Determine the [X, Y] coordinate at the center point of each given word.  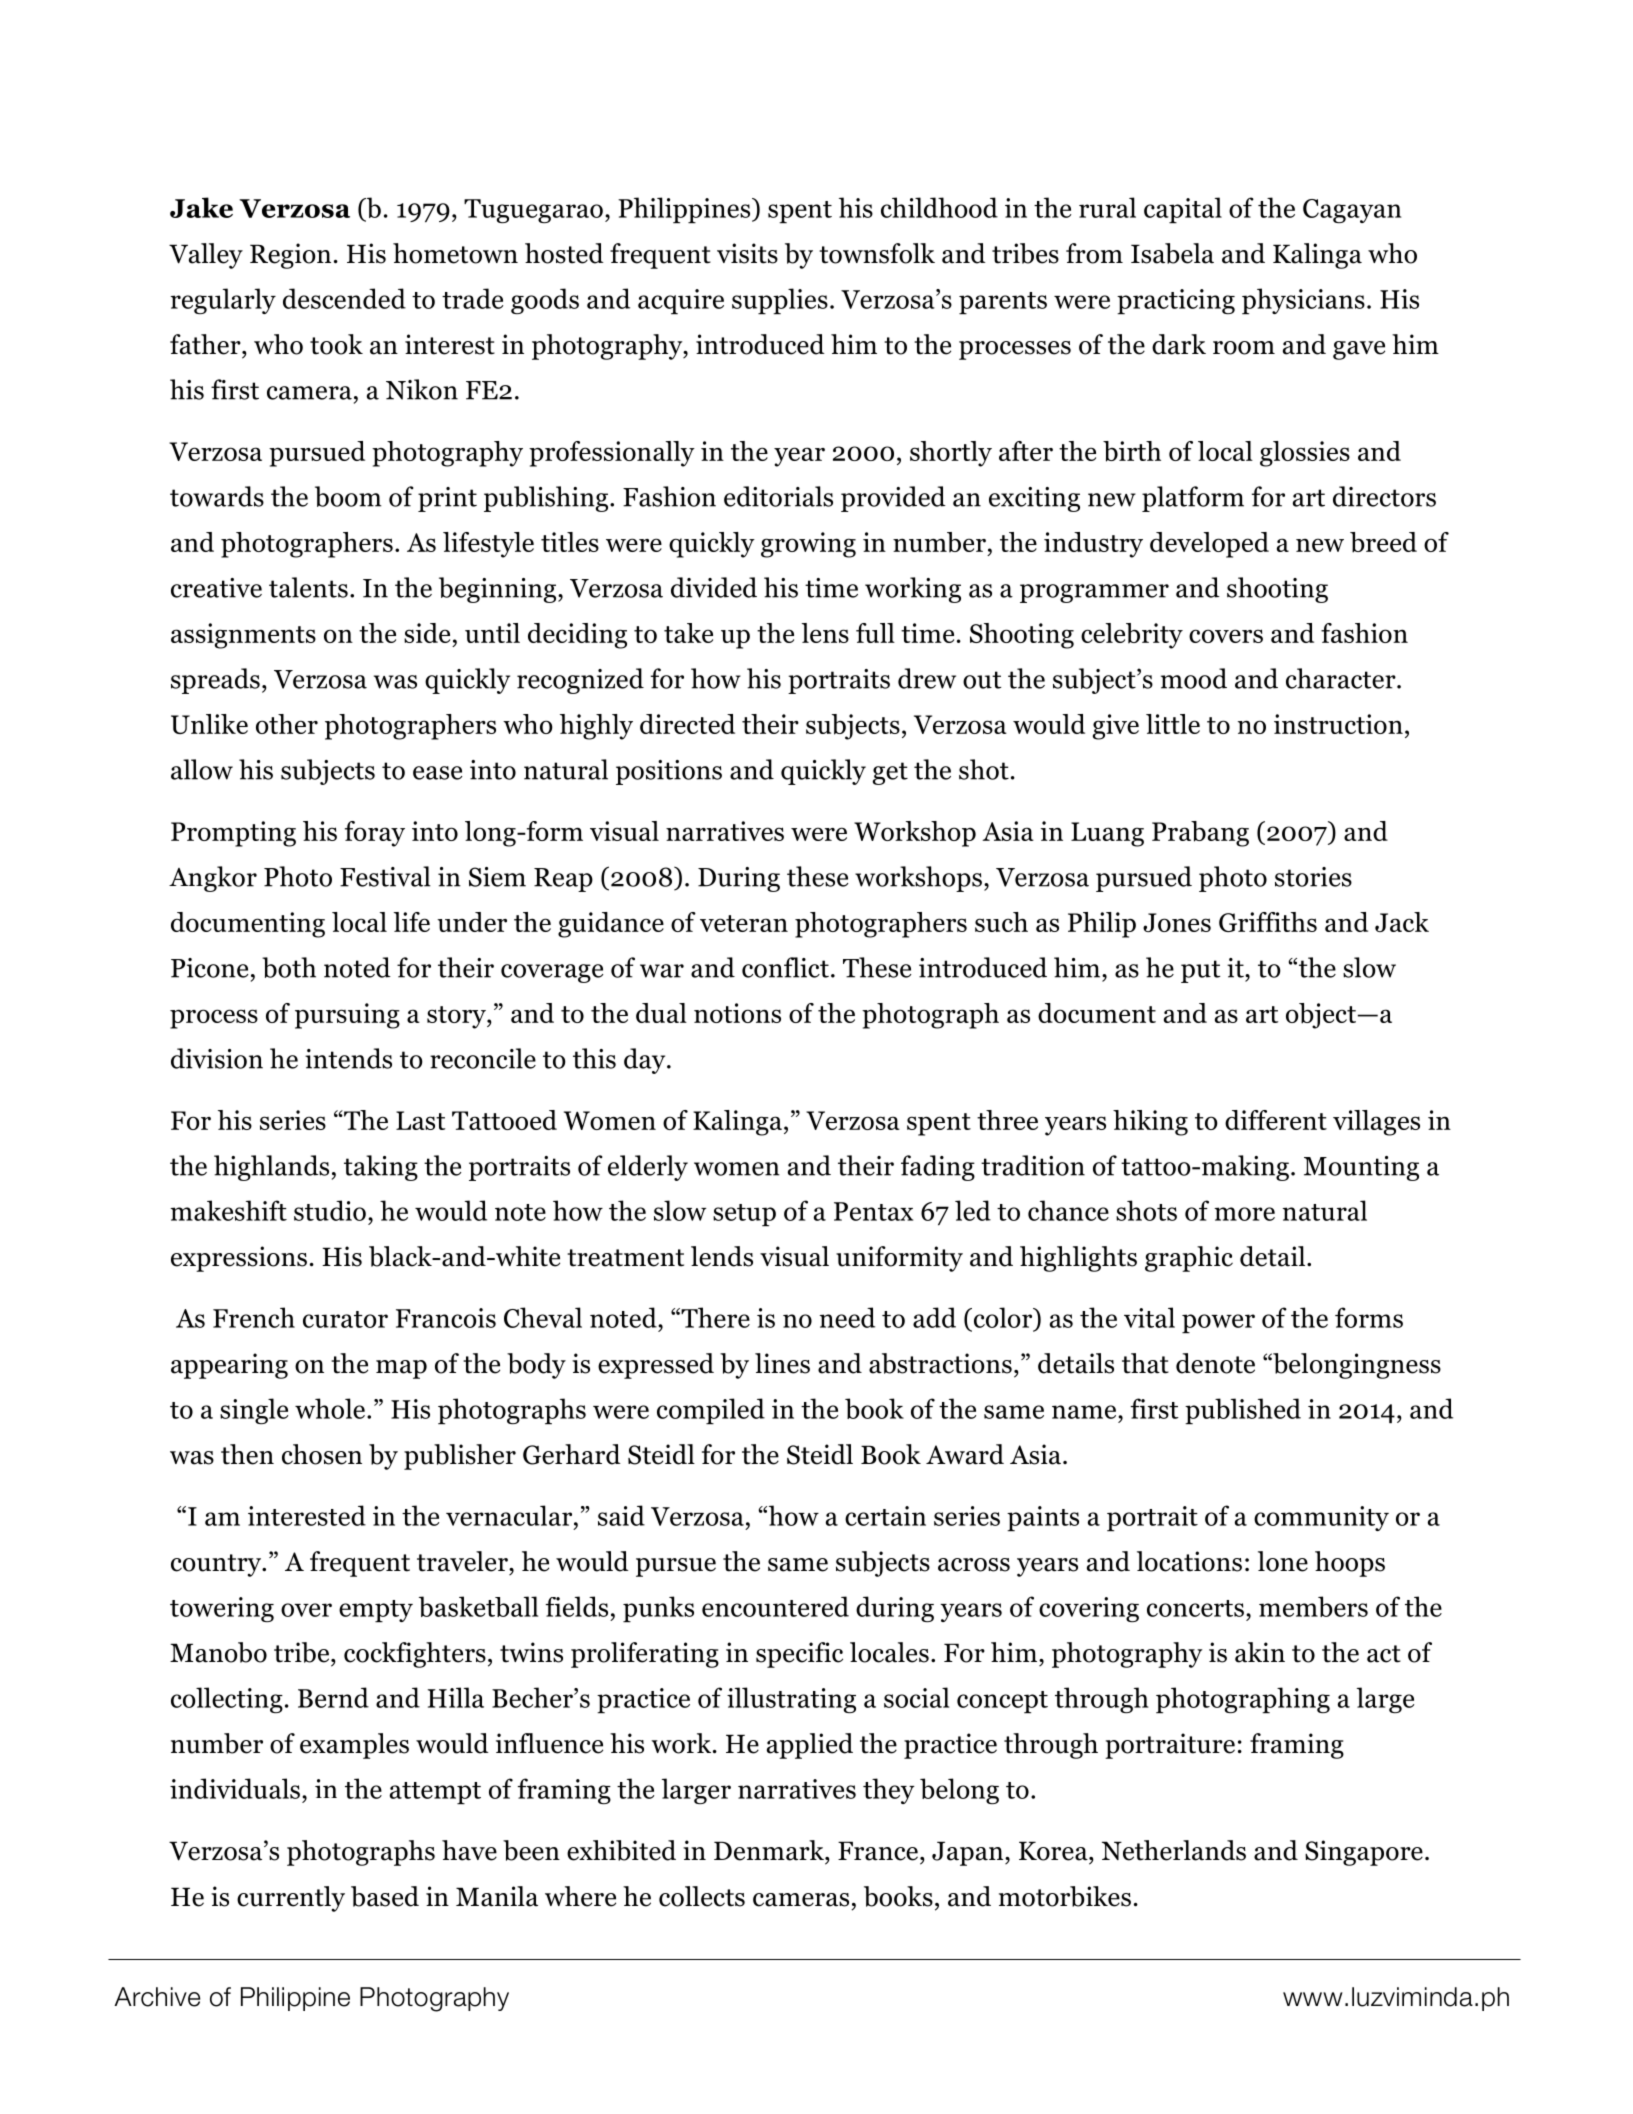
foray [375, 834]
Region [290, 256]
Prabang [1200, 834]
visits [747, 253]
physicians [1303, 301]
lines [782, 1363]
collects [702, 1896]
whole [330, 1408]
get [890, 773]
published [1243, 1411]
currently [291, 1899]
